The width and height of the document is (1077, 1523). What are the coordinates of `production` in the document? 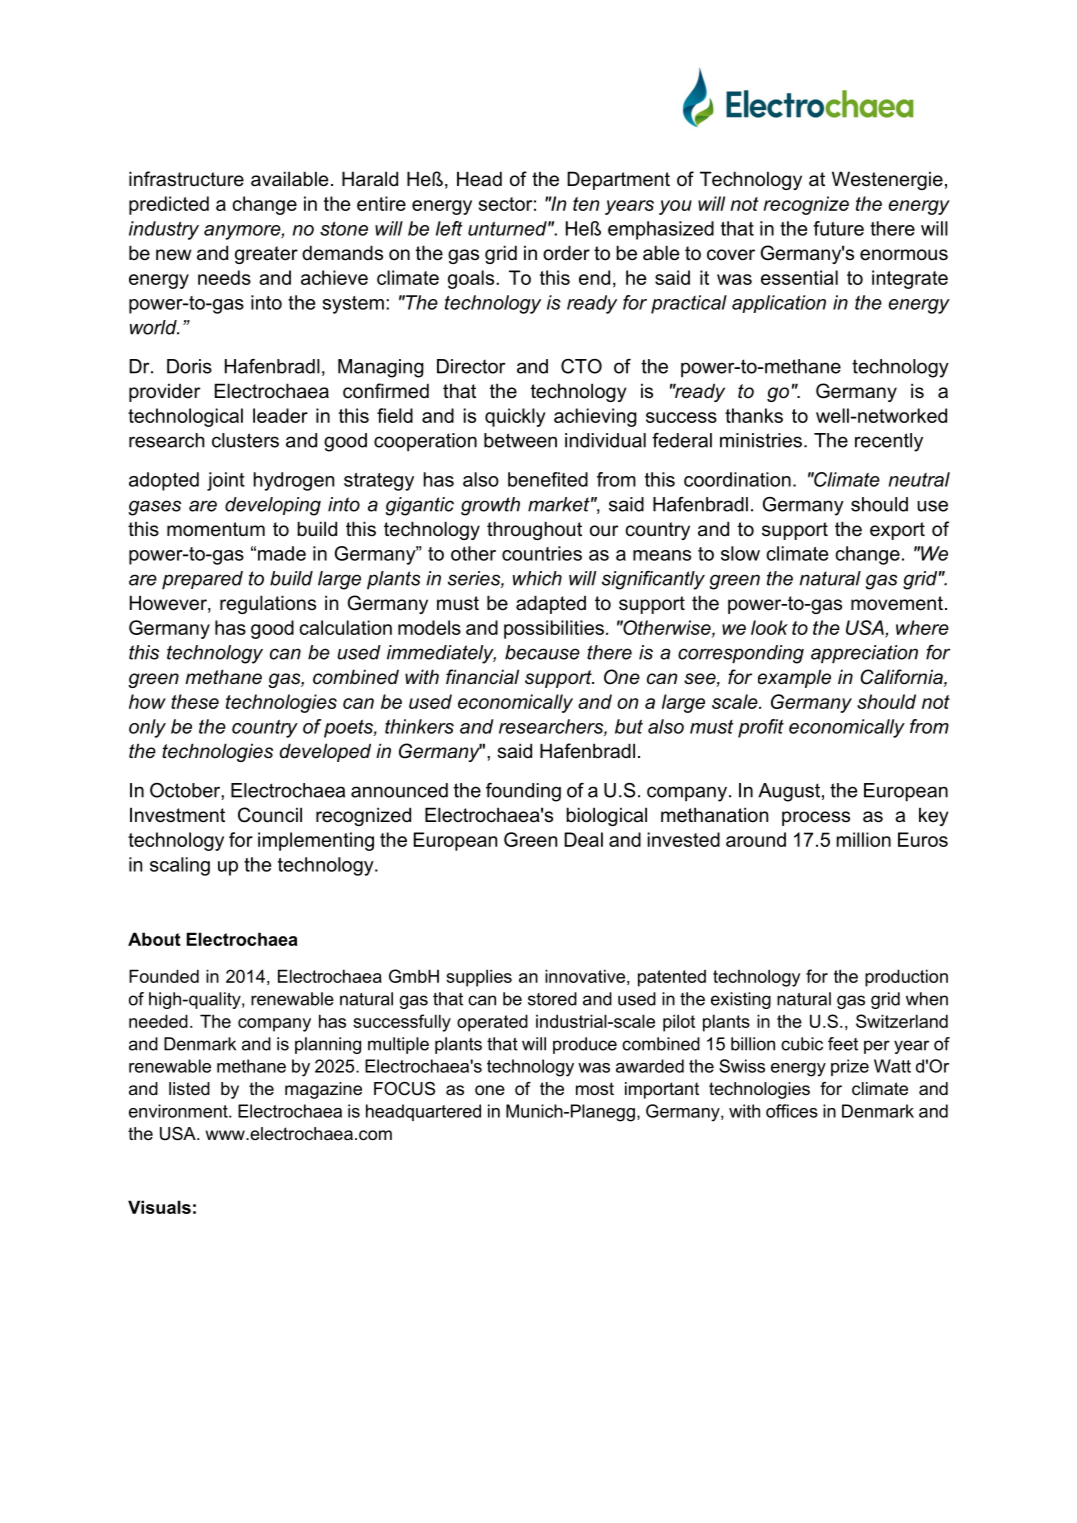 It's located at (906, 978).
